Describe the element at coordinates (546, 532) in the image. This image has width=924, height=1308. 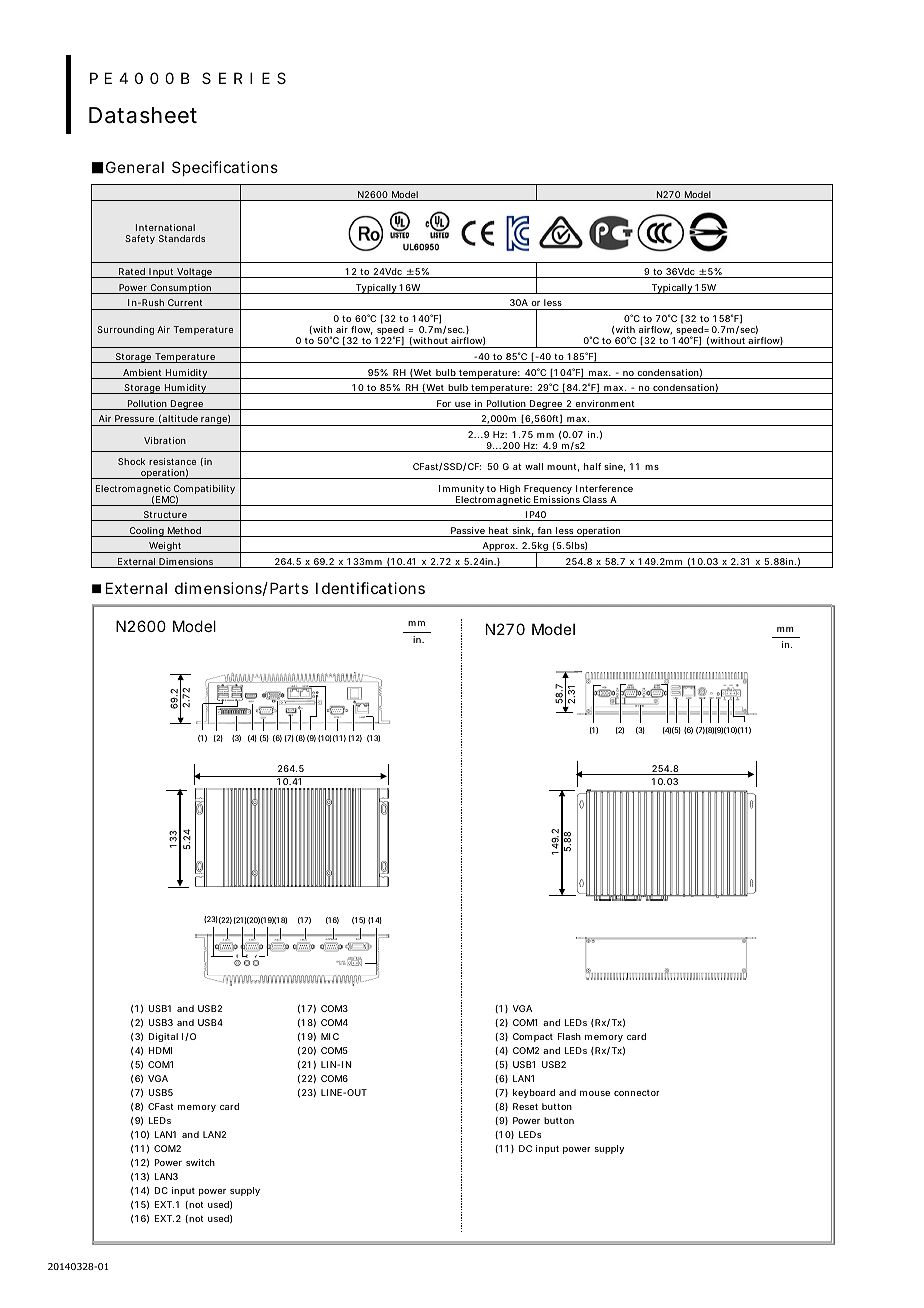
I see `fan` at that location.
